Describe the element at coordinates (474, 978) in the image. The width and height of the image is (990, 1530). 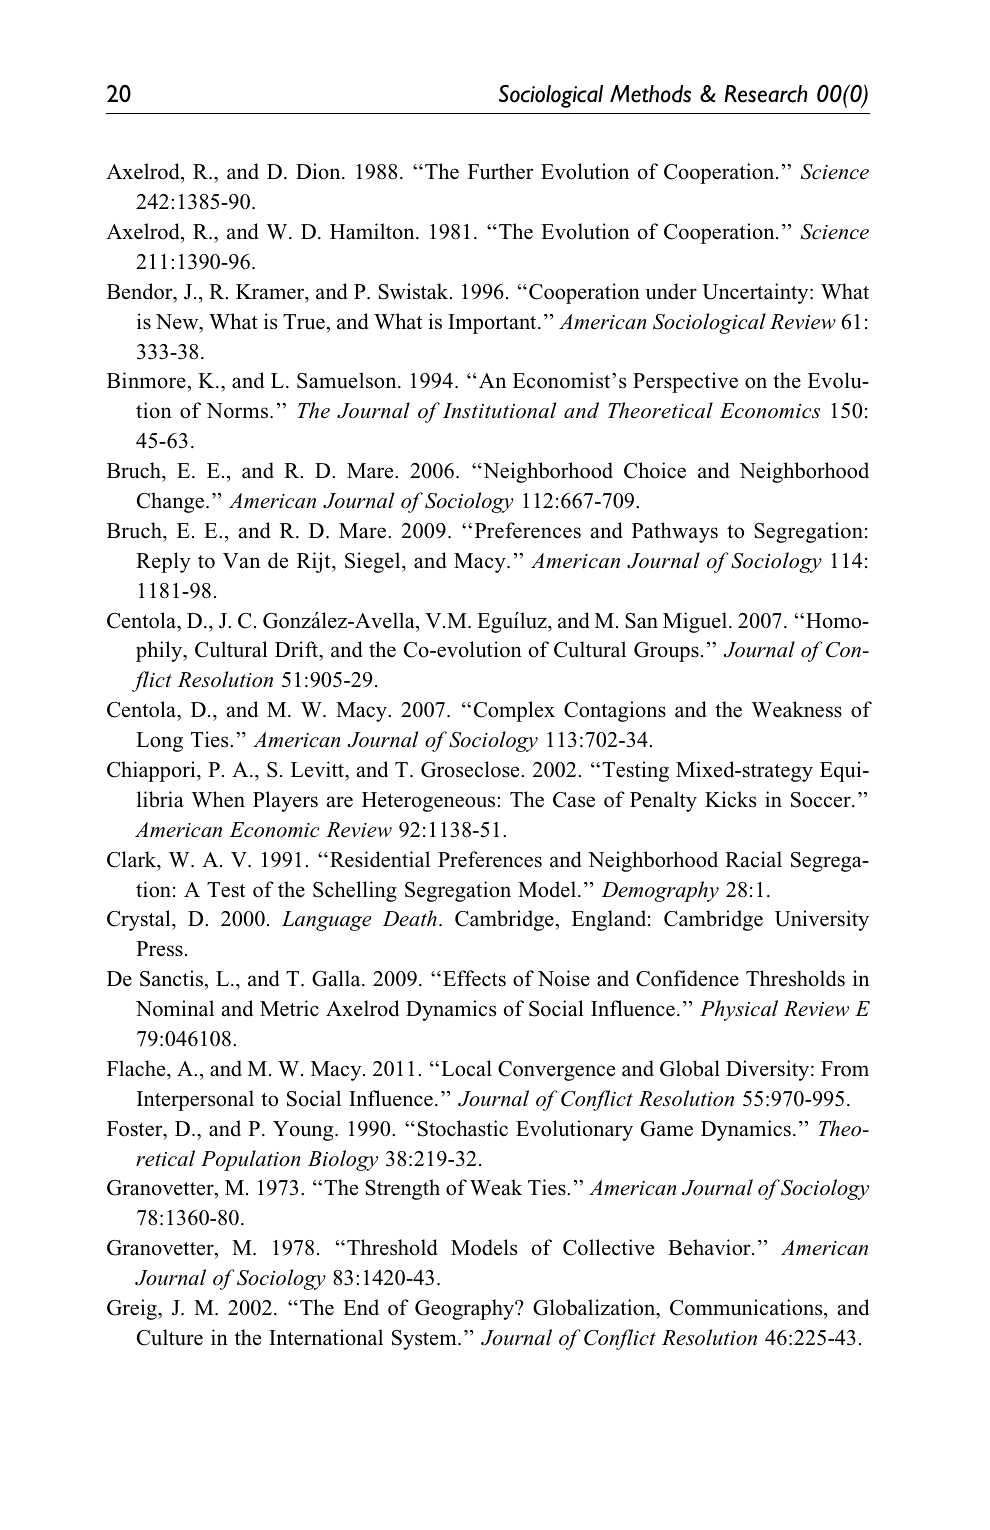
I see `Effects` at that location.
